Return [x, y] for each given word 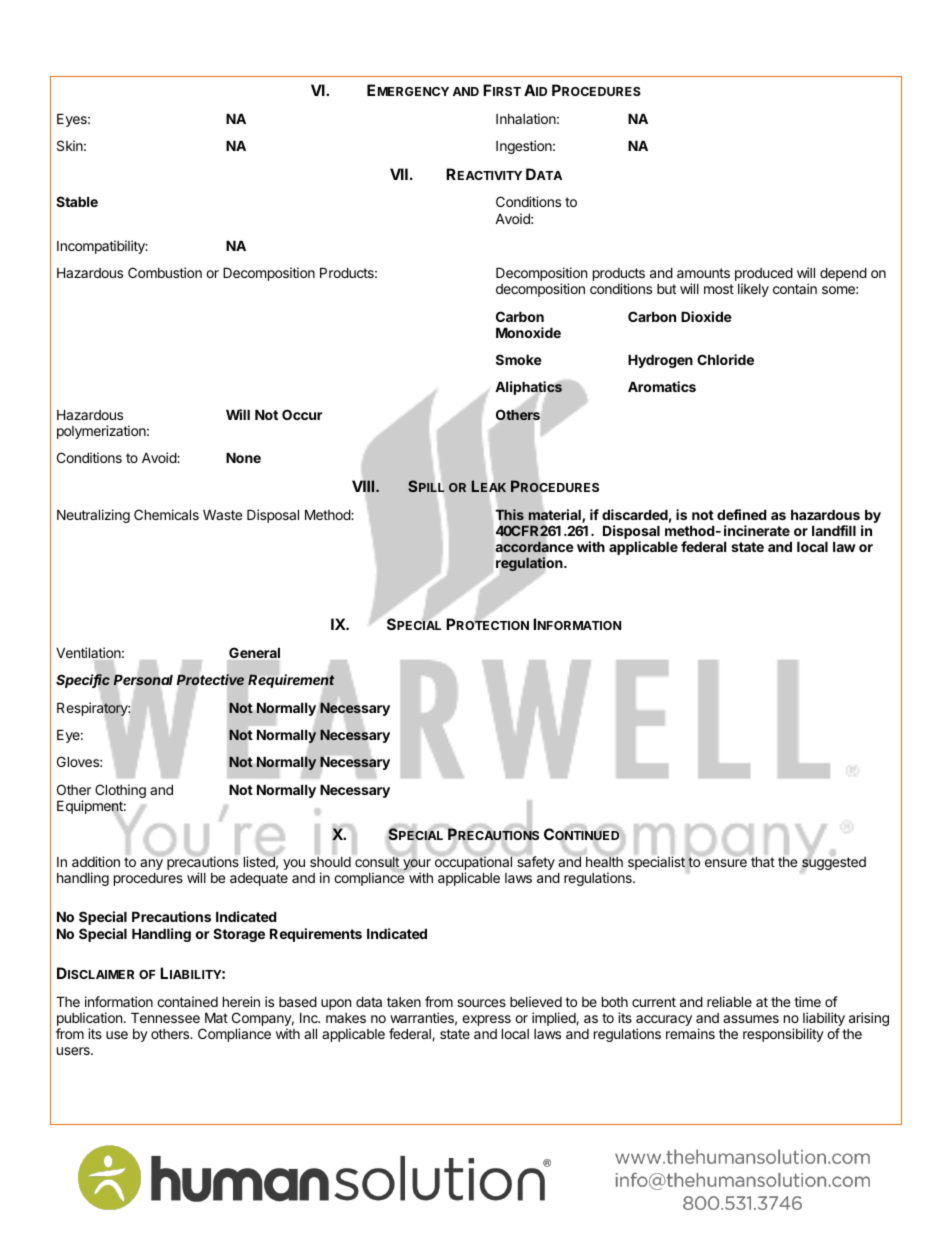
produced [764, 275]
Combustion [165, 272]
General [254, 652]
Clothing [120, 791]
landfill [834, 530]
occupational [474, 864]
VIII [364, 486]
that [763, 861]
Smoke [519, 359]
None [243, 457]
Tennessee [165, 1017]
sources [481, 1003]
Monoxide [528, 332]
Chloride [725, 359]
